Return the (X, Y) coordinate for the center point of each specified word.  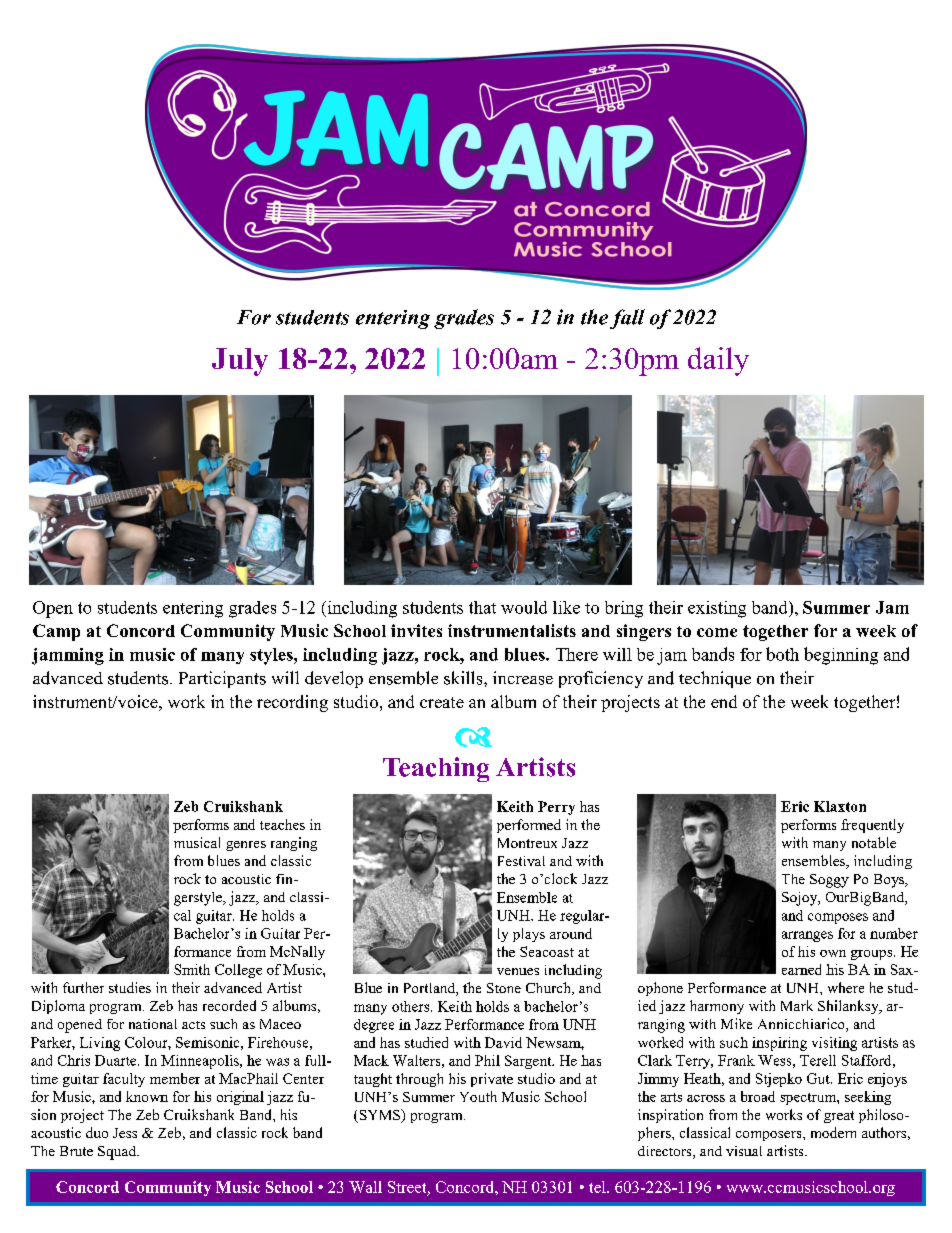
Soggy (829, 881)
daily (718, 361)
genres (246, 846)
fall (627, 319)
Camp (56, 632)
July (240, 362)
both (782, 654)
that (482, 607)
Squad (118, 1153)
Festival (521, 861)
